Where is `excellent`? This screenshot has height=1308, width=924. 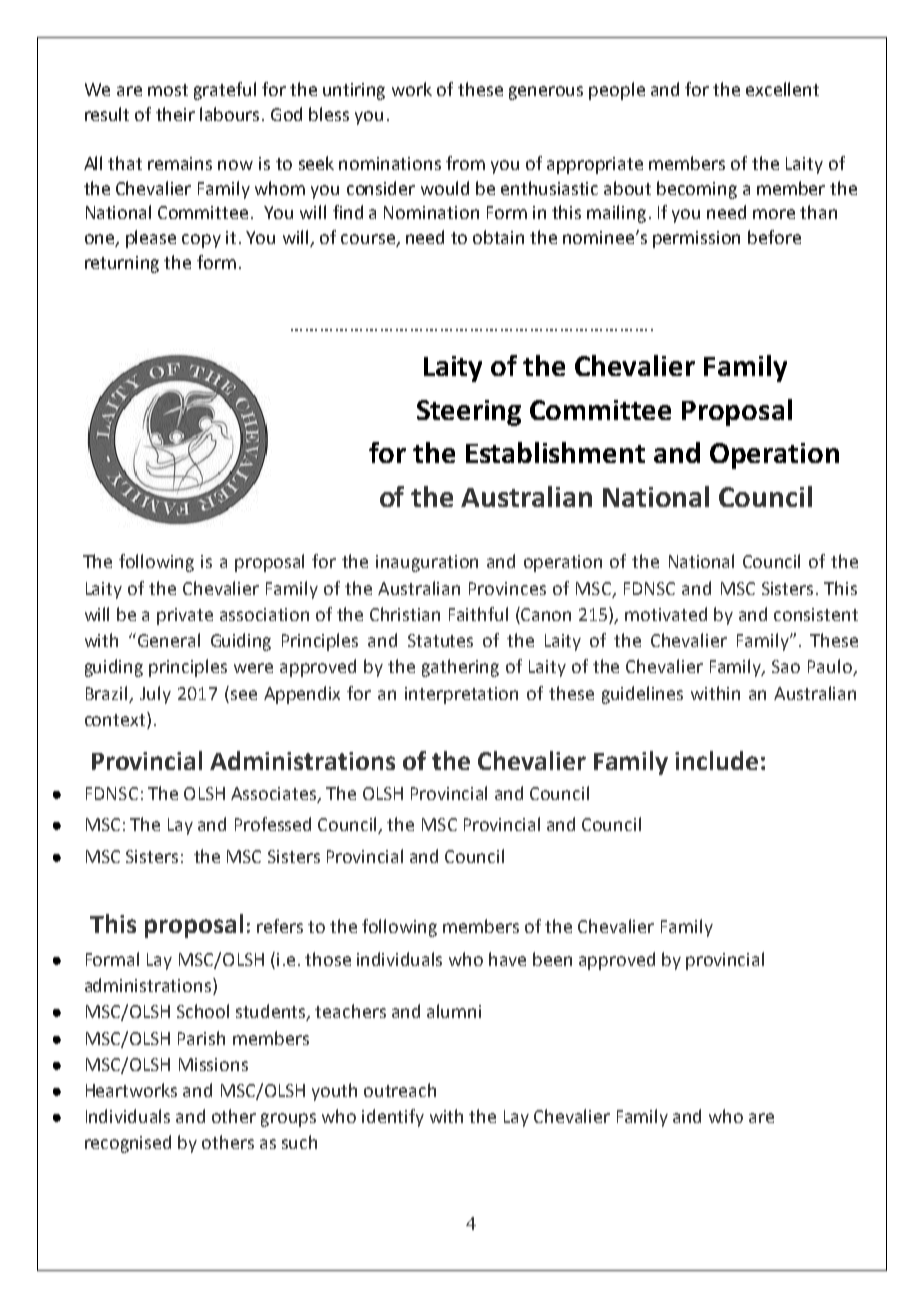 excellent is located at coordinates (782, 89).
